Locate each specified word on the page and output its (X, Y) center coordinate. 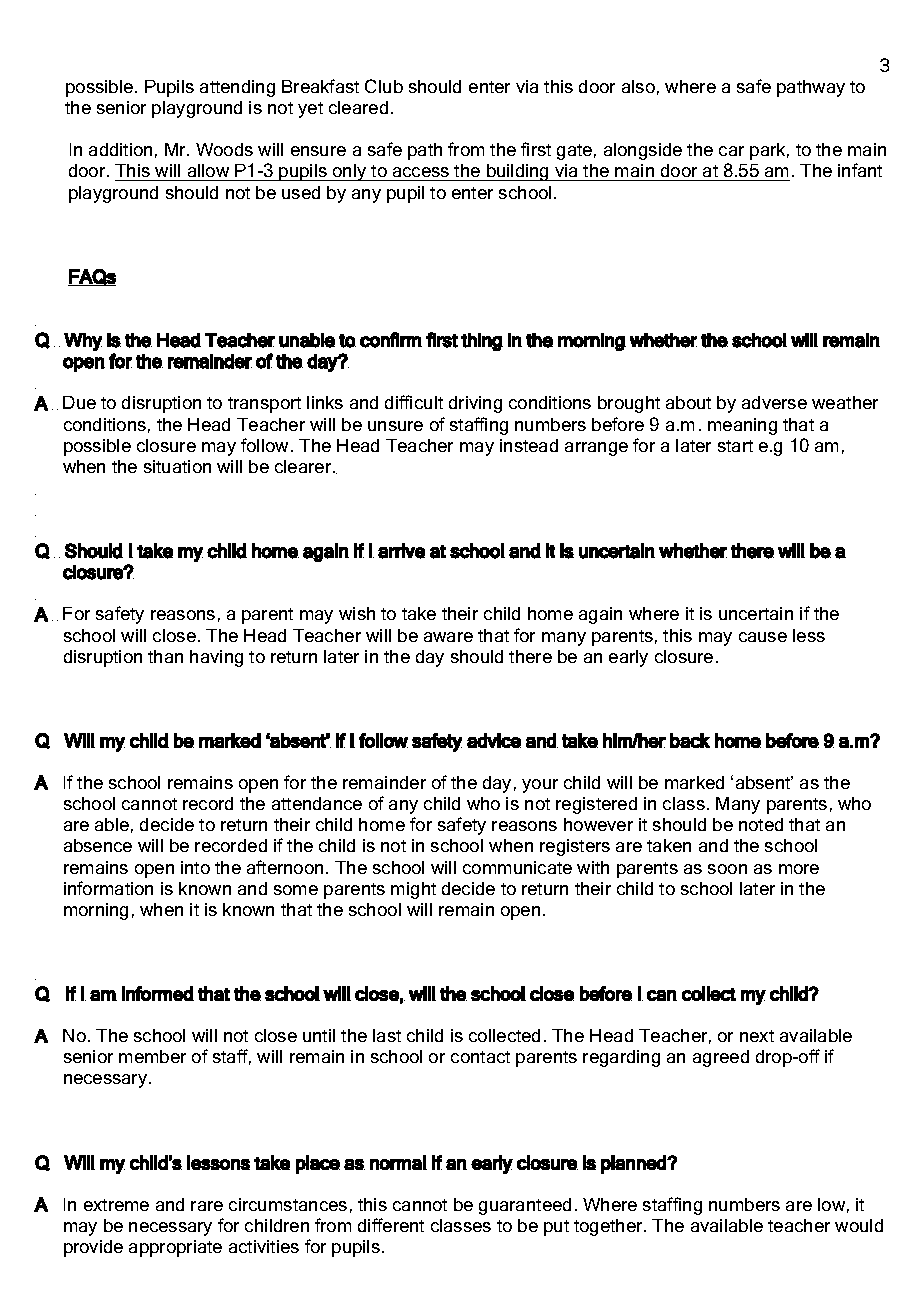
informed (158, 993)
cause (763, 637)
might (413, 890)
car (731, 151)
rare (207, 1206)
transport (264, 405)
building (518, 172)
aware (448, 637)
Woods (224, 149)
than (165, 656)
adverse (774, 402)
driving (475, 404)
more (799, 869)
